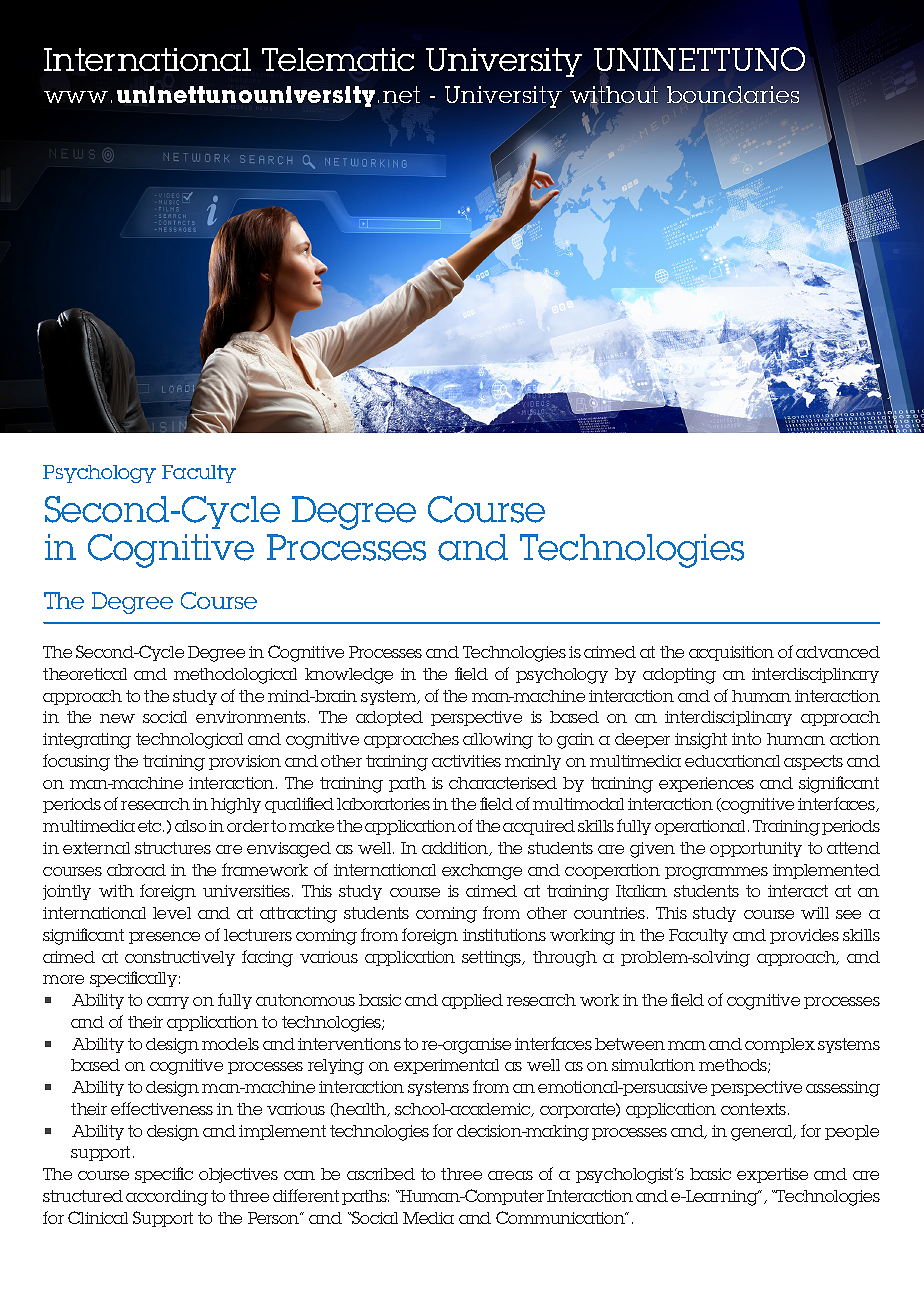 This image has width=924, height=1308. Describe the element at coordinates (349, 676) in the image. I see `knowledge` at that location.
